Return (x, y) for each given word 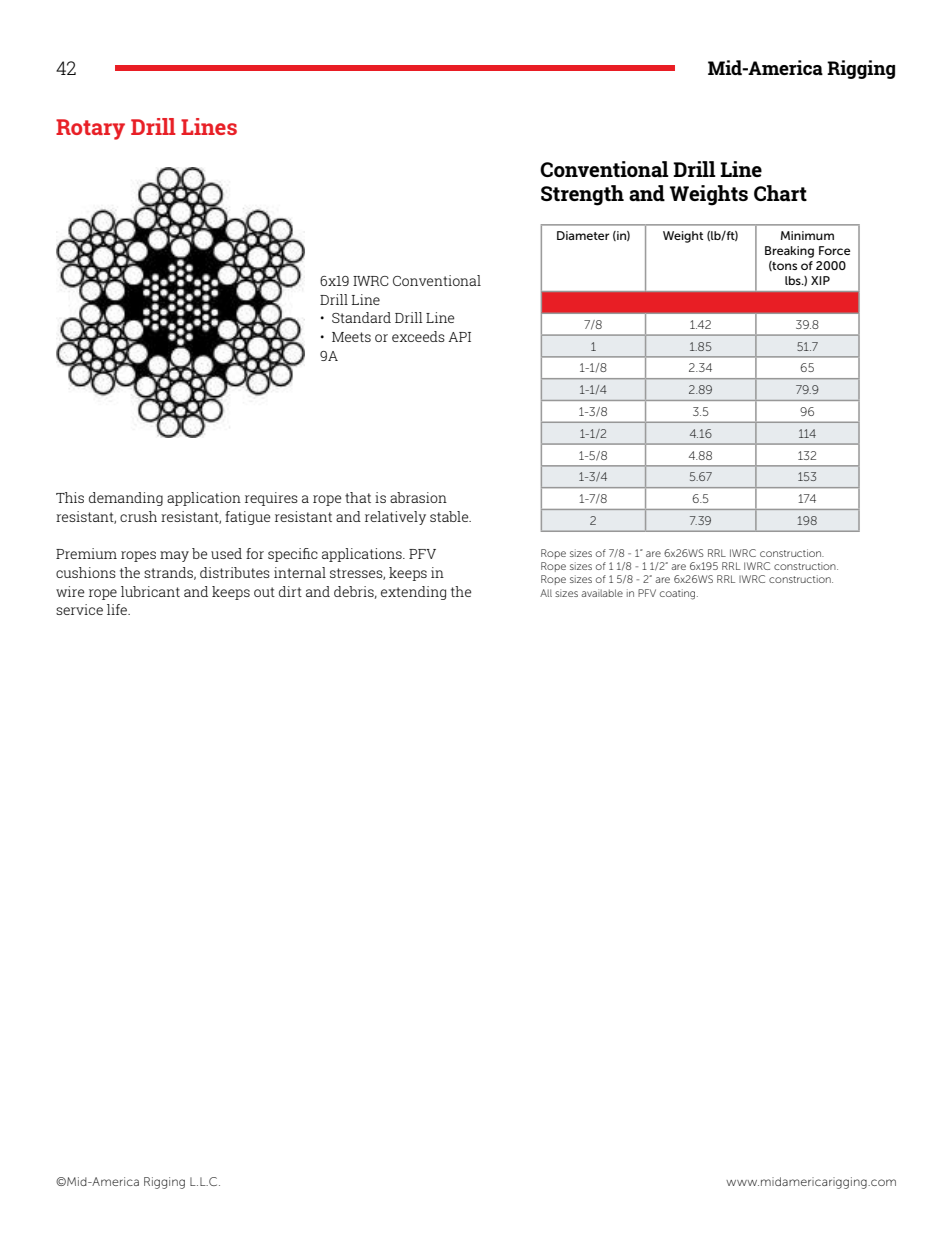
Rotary (90, 129)
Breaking (789, 252)
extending (413, 593)
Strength (582, 195)
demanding (126, 499)
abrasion (418, 497)
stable (450, 516)
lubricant (150, 591)
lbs (794, 280)
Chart (780, 193)
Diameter (583, 235)
